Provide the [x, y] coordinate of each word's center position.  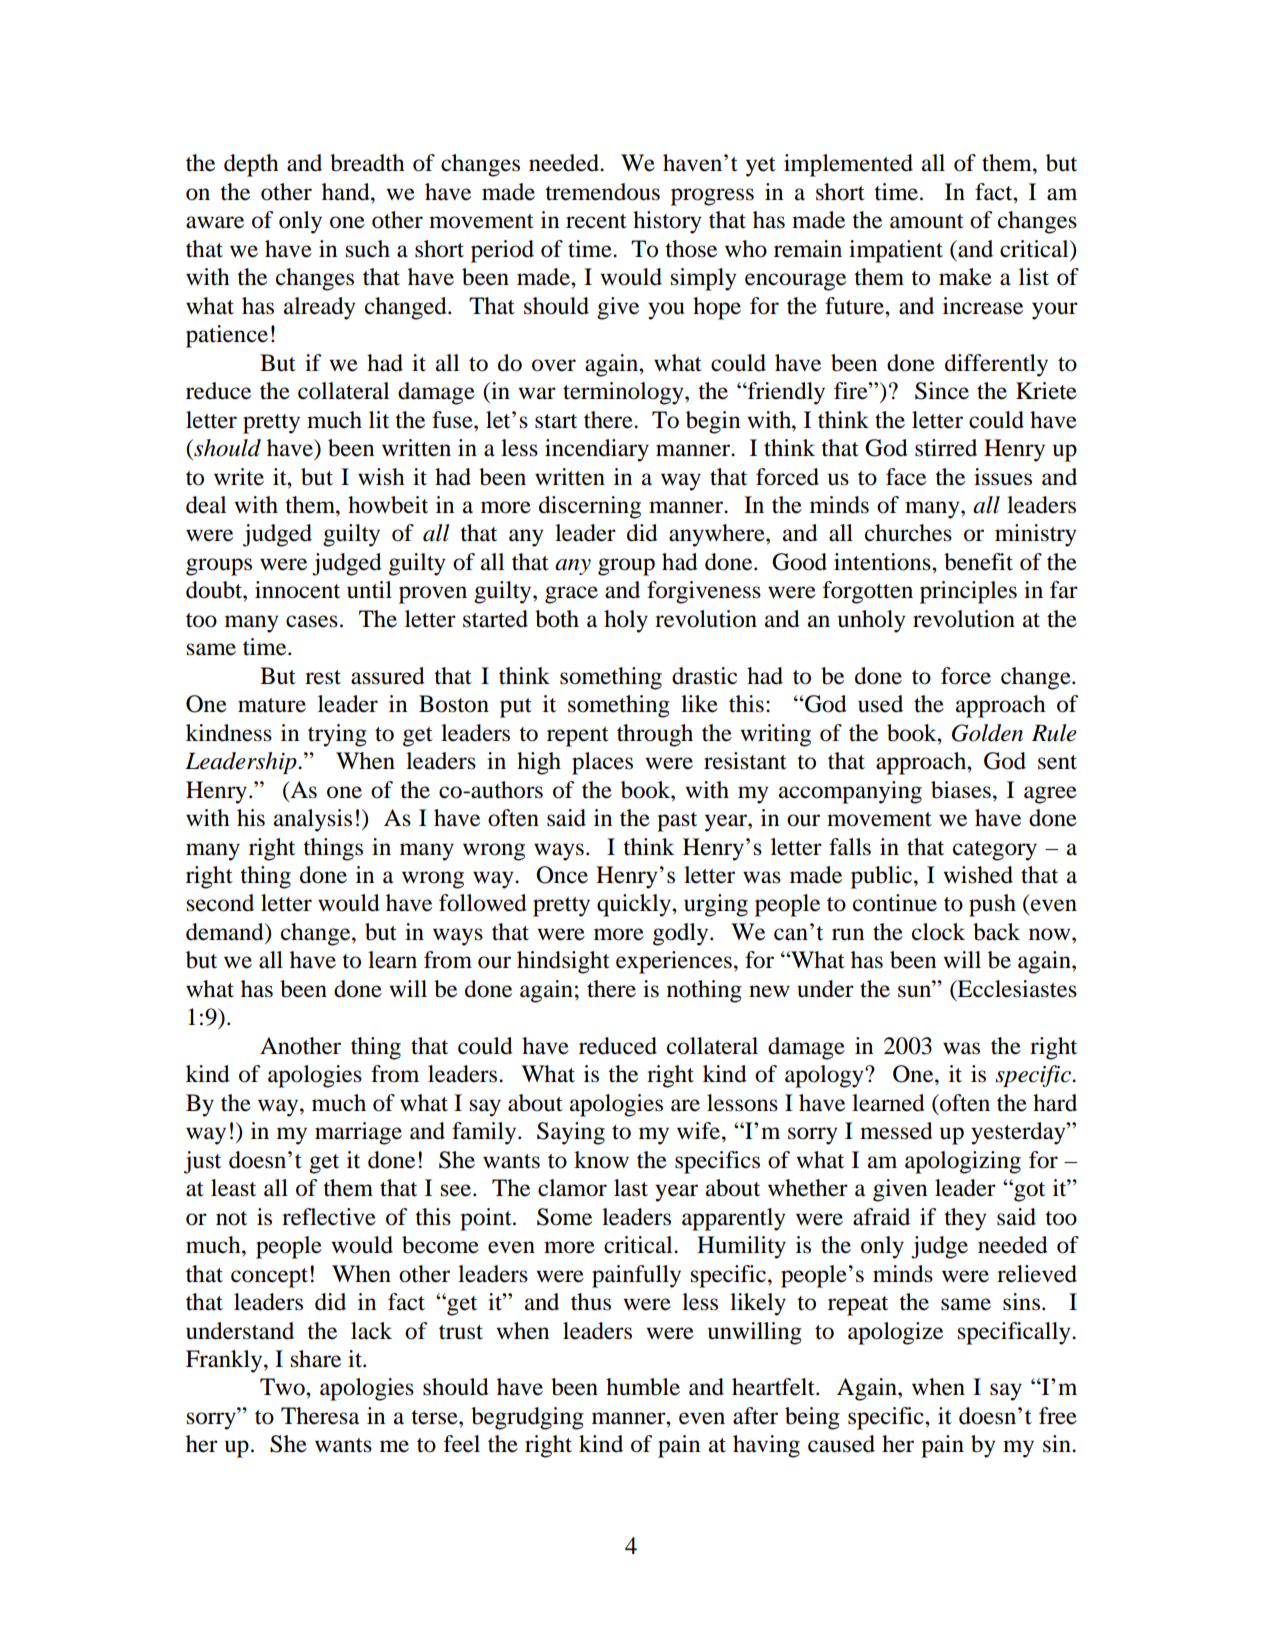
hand [347, 192]
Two [283, 1387]
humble [643, 1387]
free [1058, 1416]
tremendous [602, 192]
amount [927, 221]
